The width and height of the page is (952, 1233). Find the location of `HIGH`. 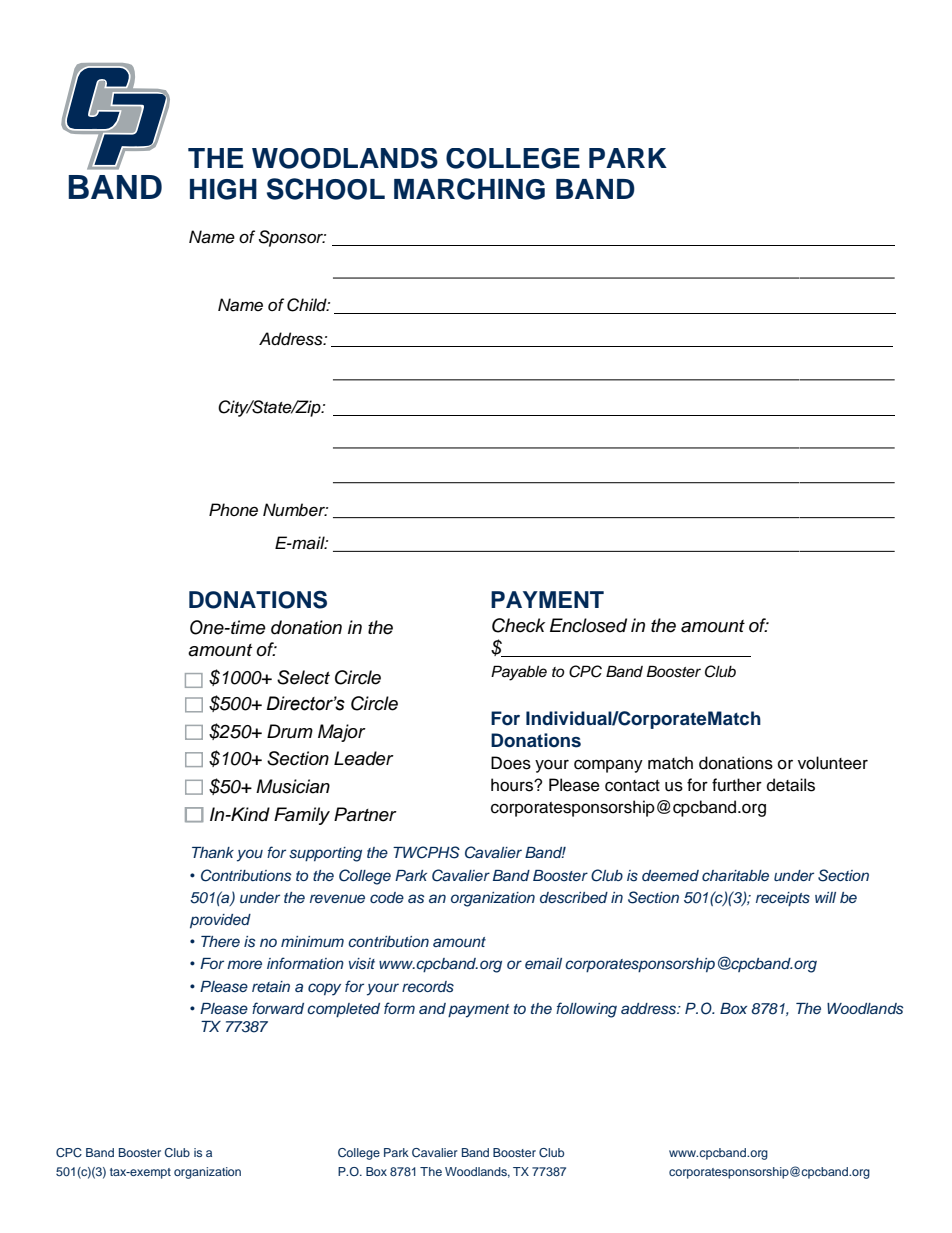

HIGH is located at coordinates (223, 189).
